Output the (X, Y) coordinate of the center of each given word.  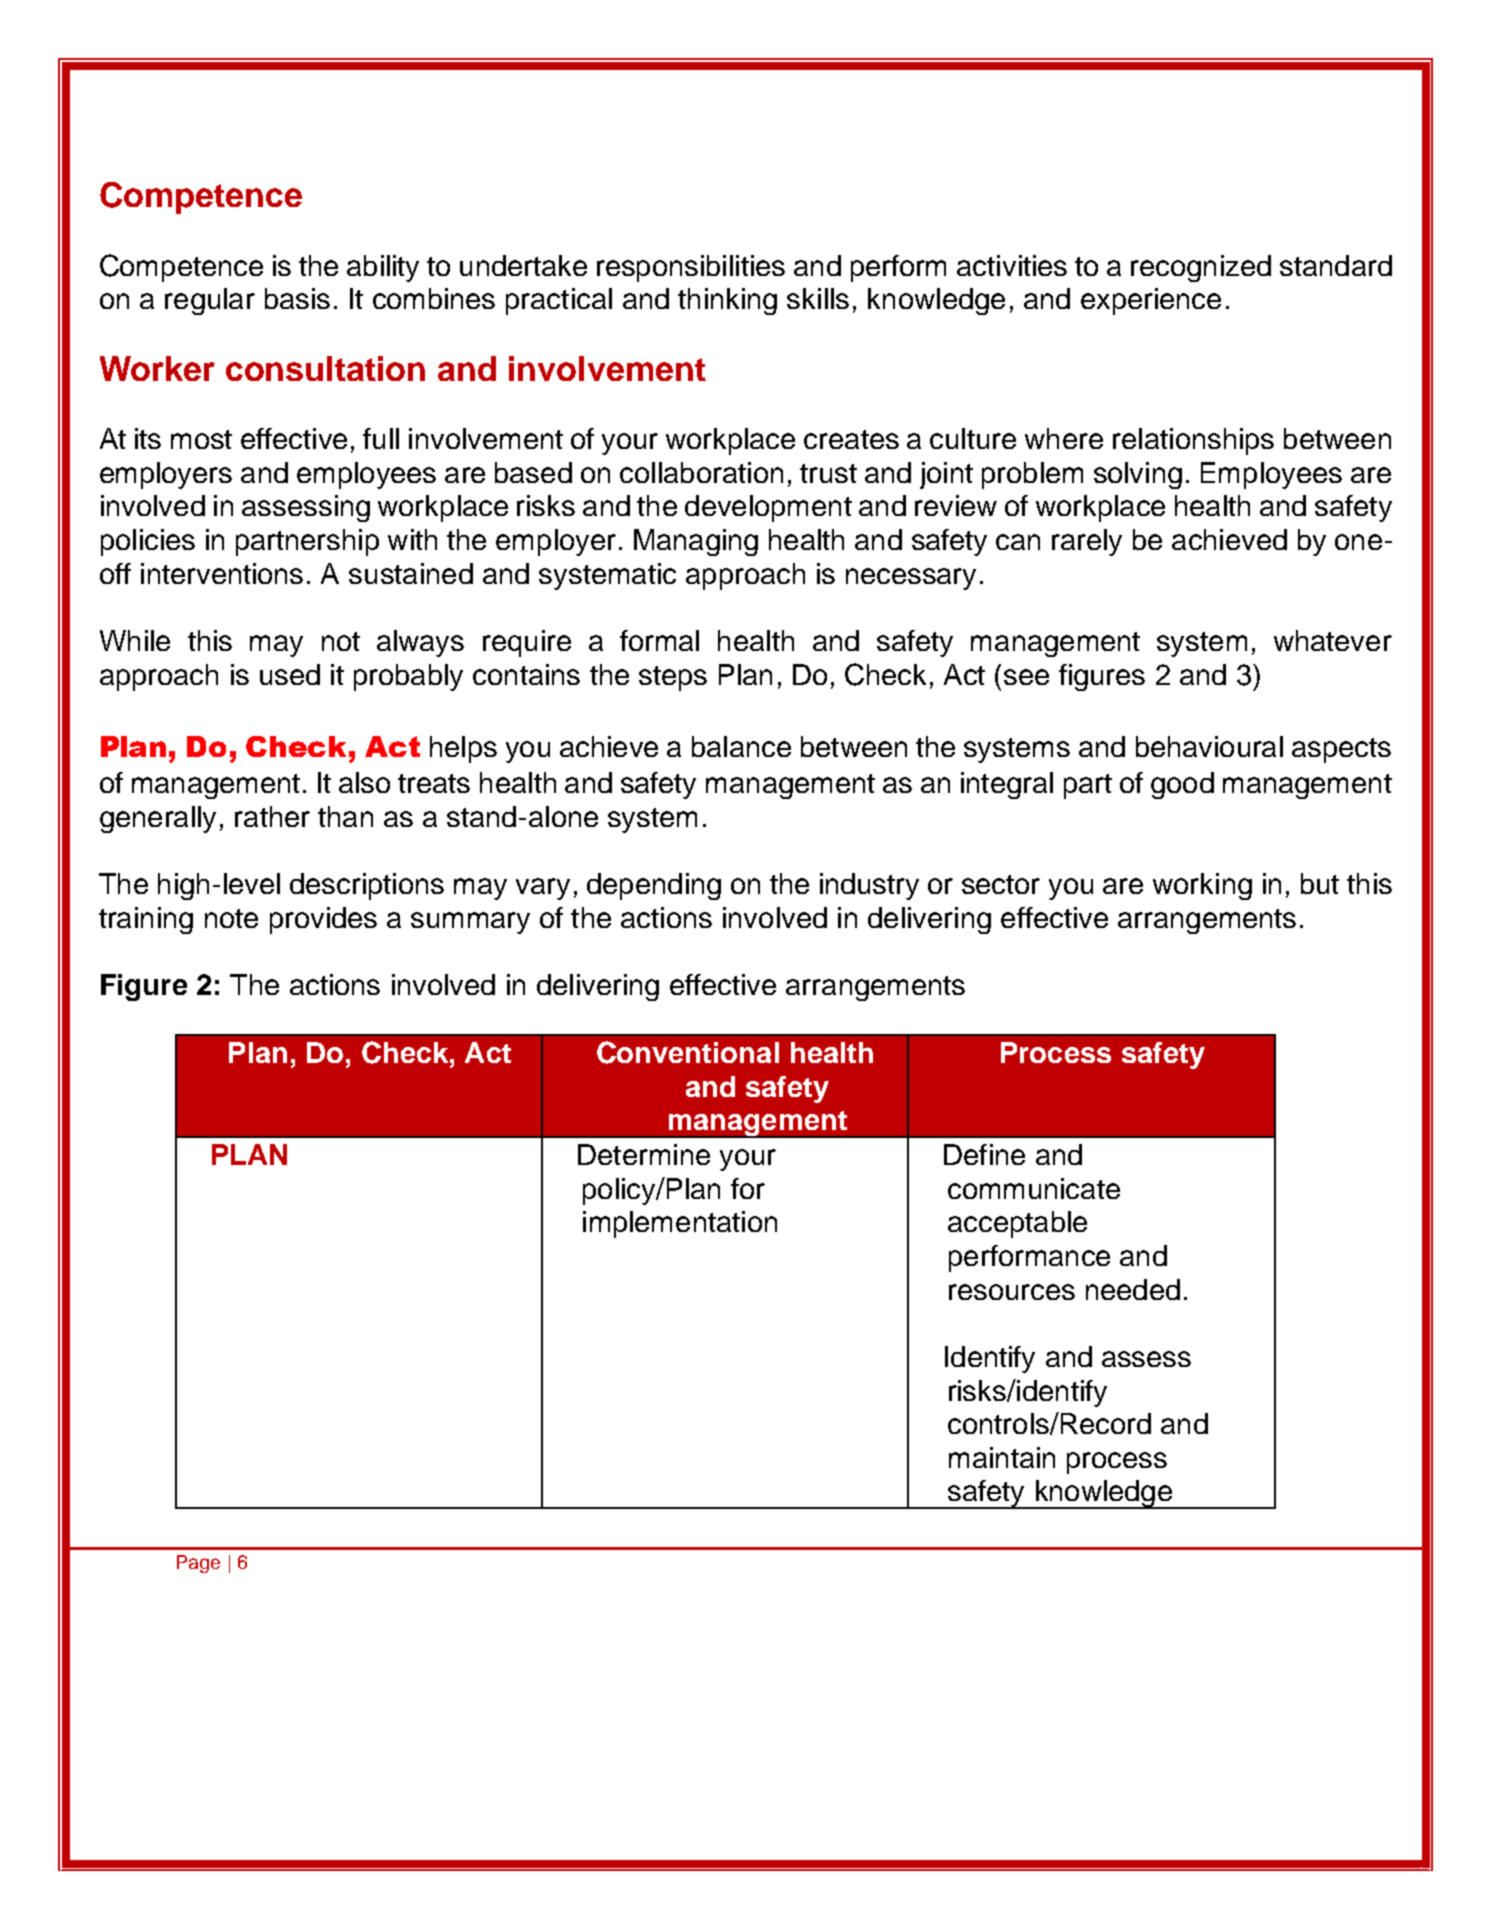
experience (1151, 301)
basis (297, 298)
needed (1133, 1289)
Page (198, 1564)
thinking (727, 301)
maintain (1002, 1457)
